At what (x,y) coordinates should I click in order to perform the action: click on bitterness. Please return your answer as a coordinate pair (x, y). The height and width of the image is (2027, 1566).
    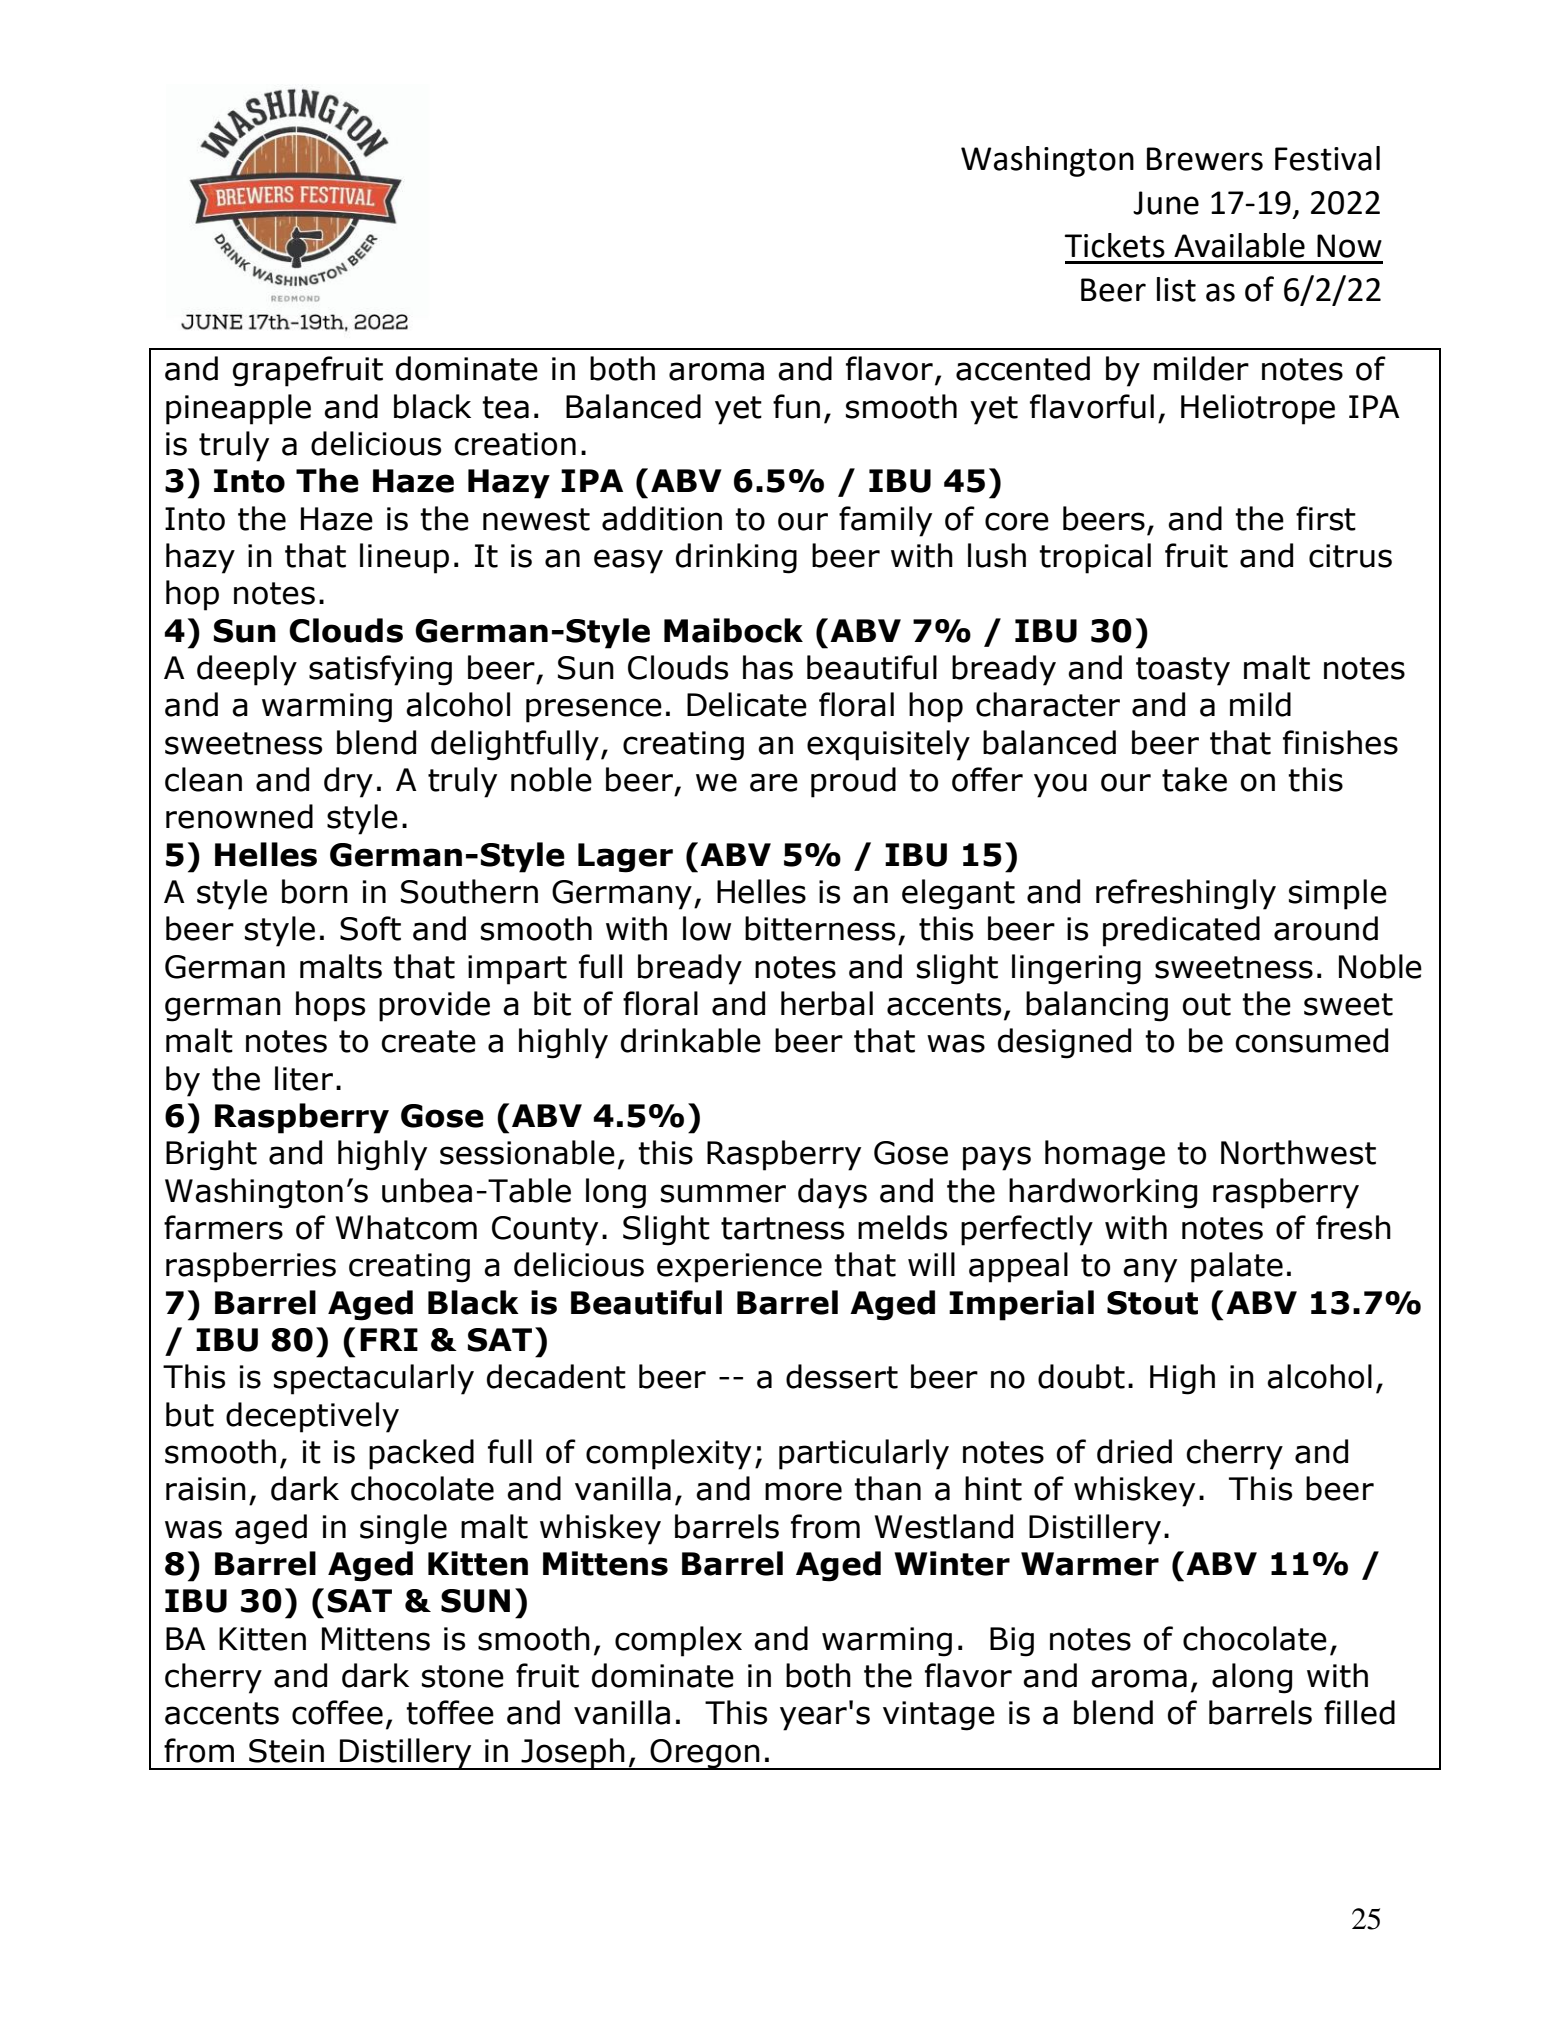
    Looking at the image, I should click on (820, 928).
